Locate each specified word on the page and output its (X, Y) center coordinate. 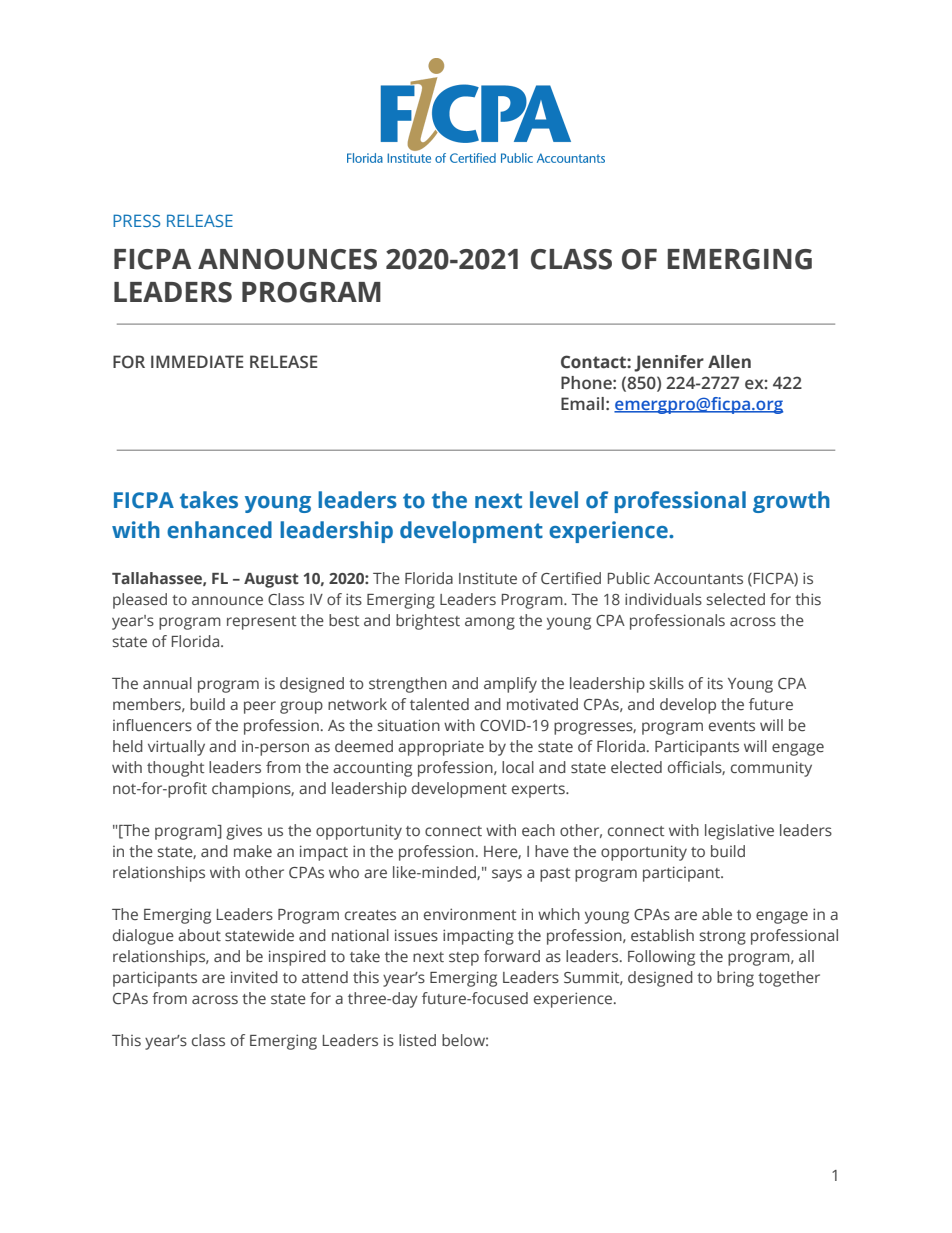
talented (439, 704)
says (507, 875)
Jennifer (669, 363)
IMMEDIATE (197, 361)
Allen (729, 362)
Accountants (698, 579)
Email (582, 404)
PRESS (136, 220)
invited (254, 977)
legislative (739, 832)
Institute (488, 578)
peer (260, 707)
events (732, 726)
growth (791, 502)
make (253, 851)
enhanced (219, 530)
